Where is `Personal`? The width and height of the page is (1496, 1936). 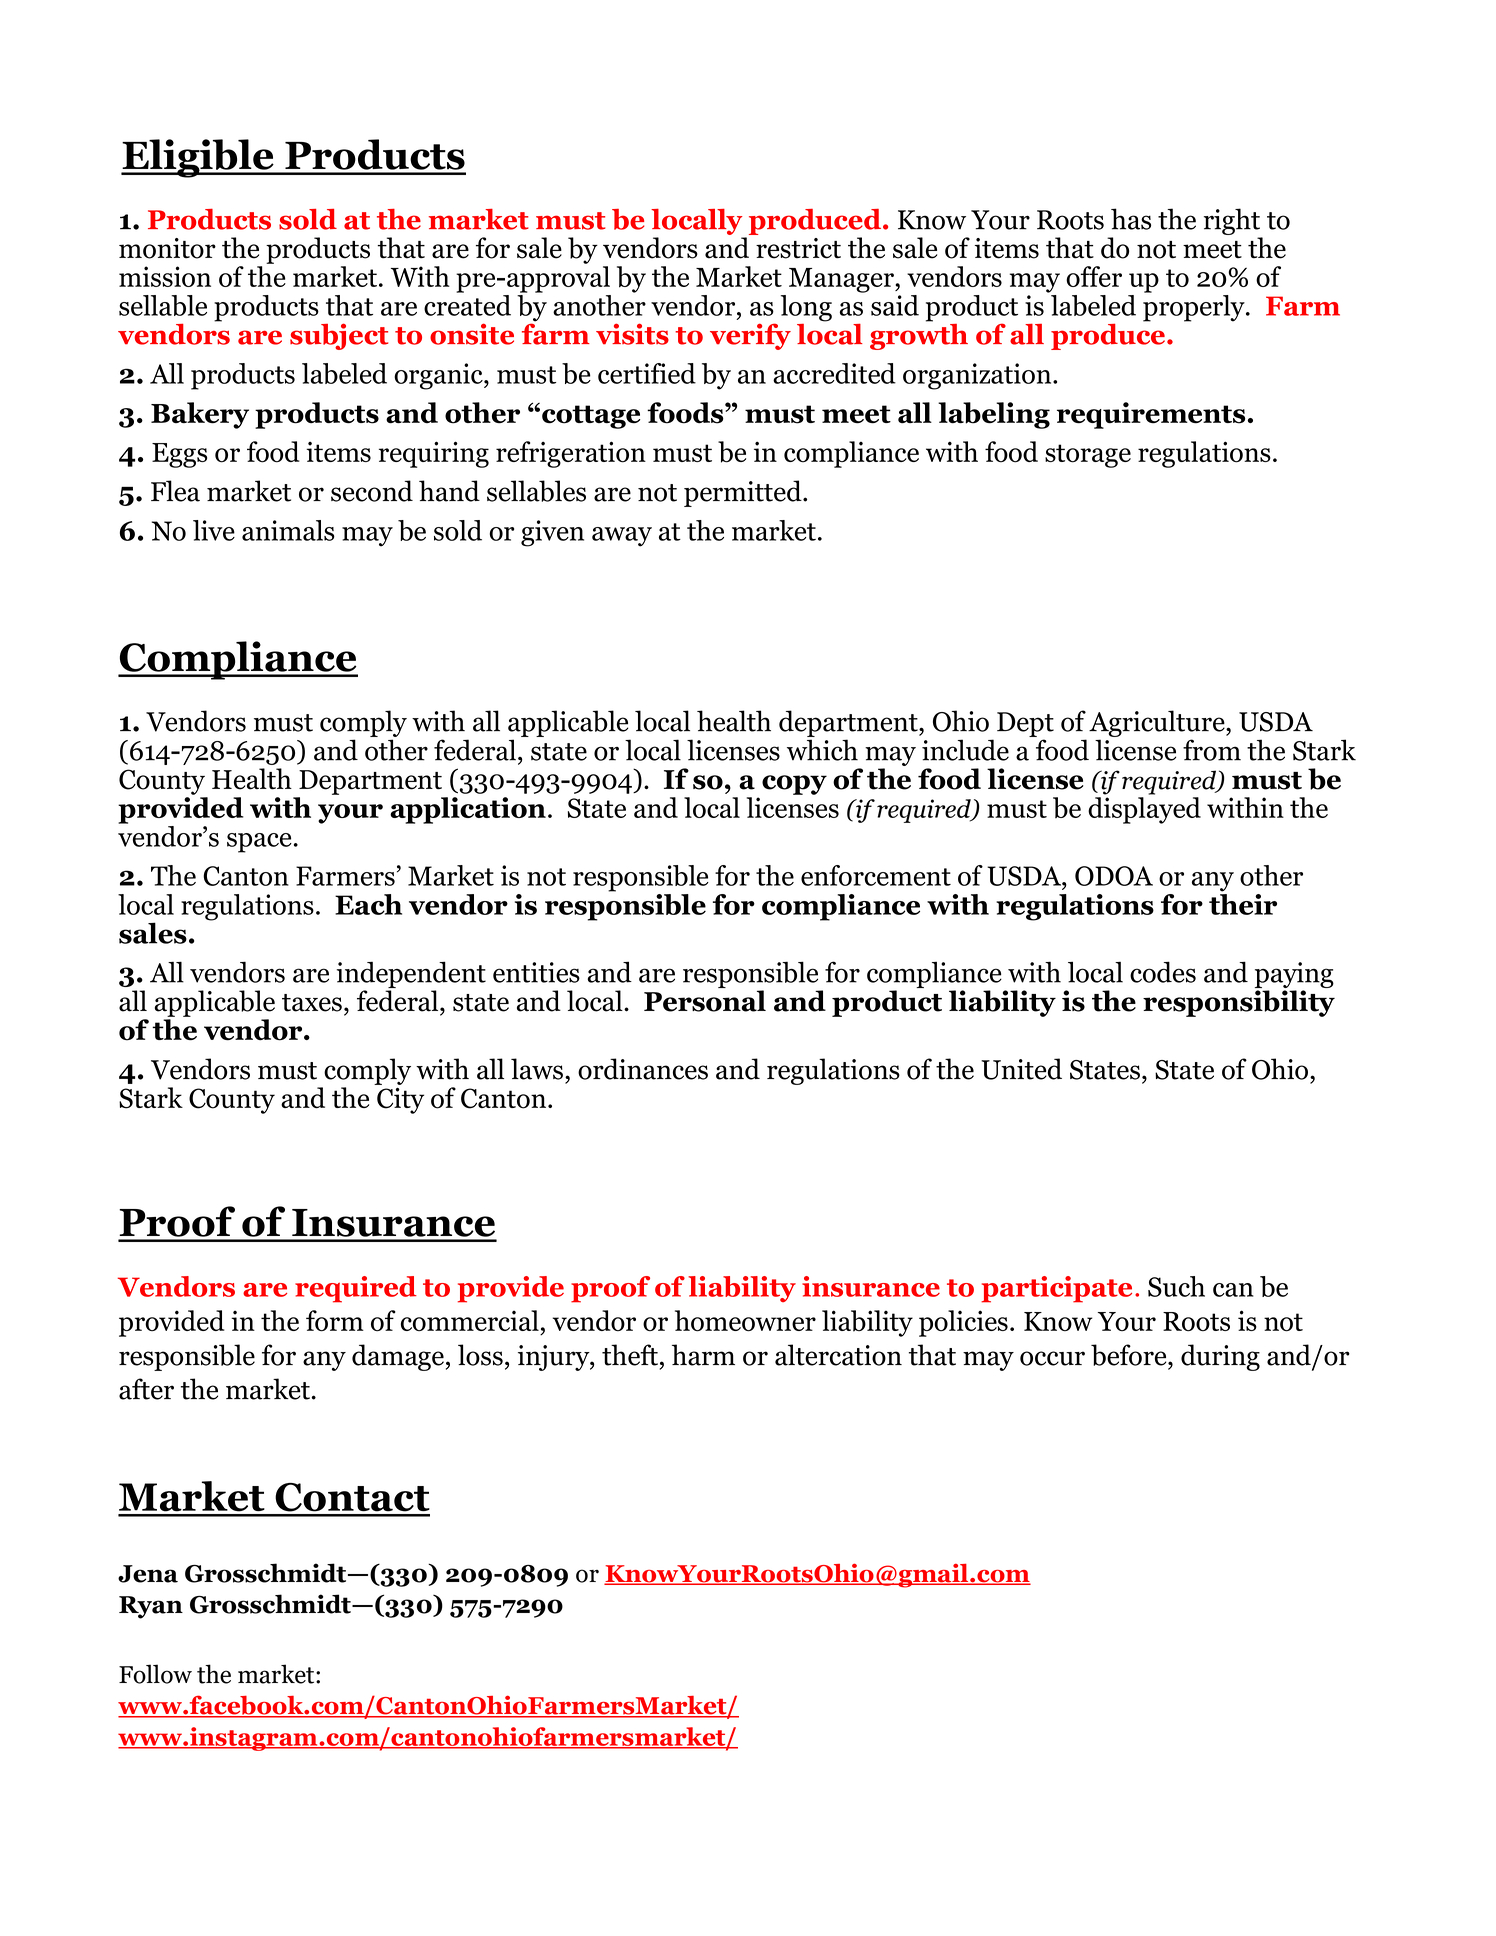
Personal is located at coordinates (705, 1001).
